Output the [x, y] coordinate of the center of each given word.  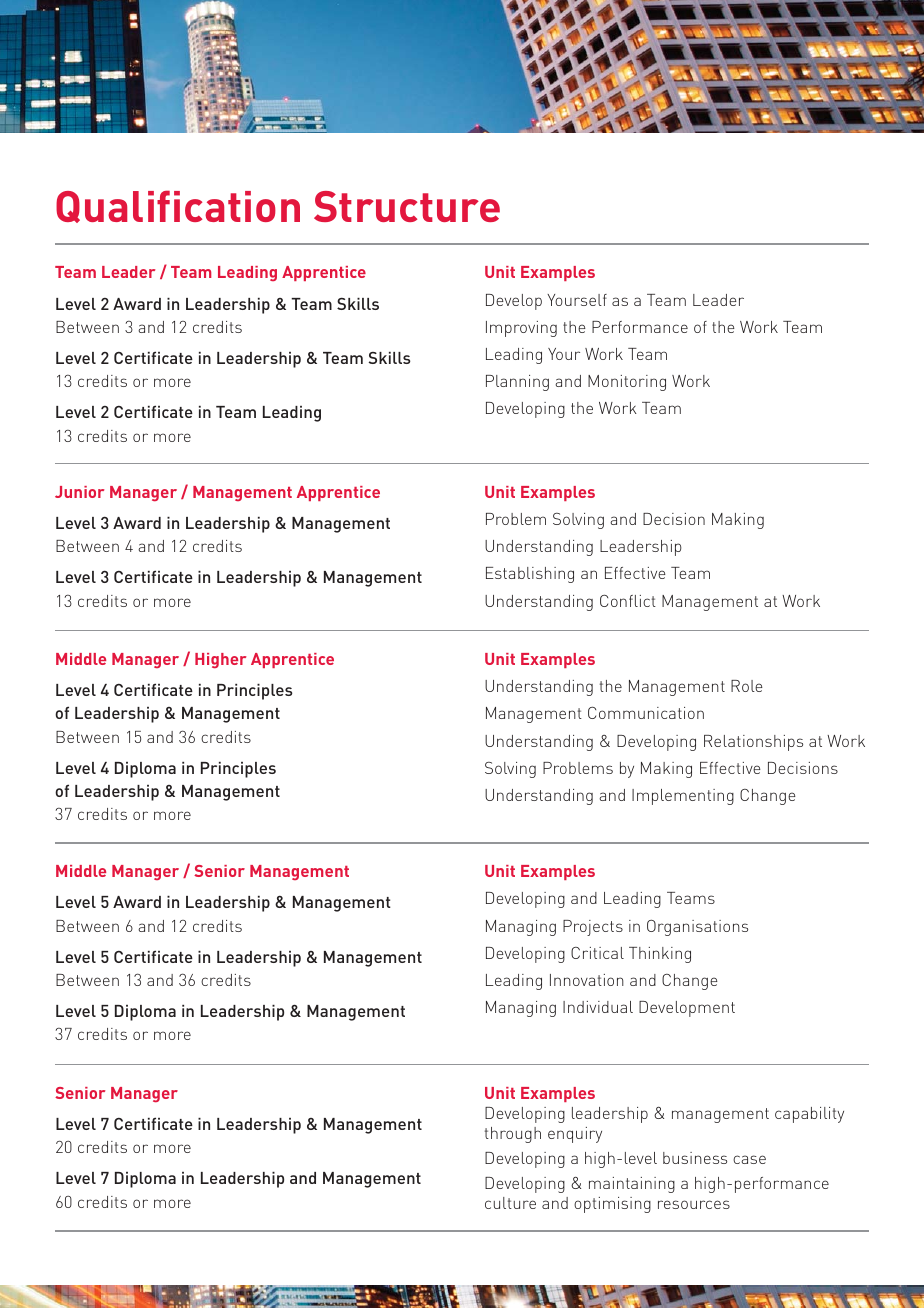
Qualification [178, 206]
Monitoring [627, 383]
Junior [79, 492]
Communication [646, 713]
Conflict [628, 601]
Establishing [530, 575]
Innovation [587, 980]
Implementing [683, 797]
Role [747, 686]
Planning [517, 383]
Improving [521, 329]
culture [510, 1203]
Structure [407, 206]
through [513, 1135]
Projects [593, 928]
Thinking [660, 955]
